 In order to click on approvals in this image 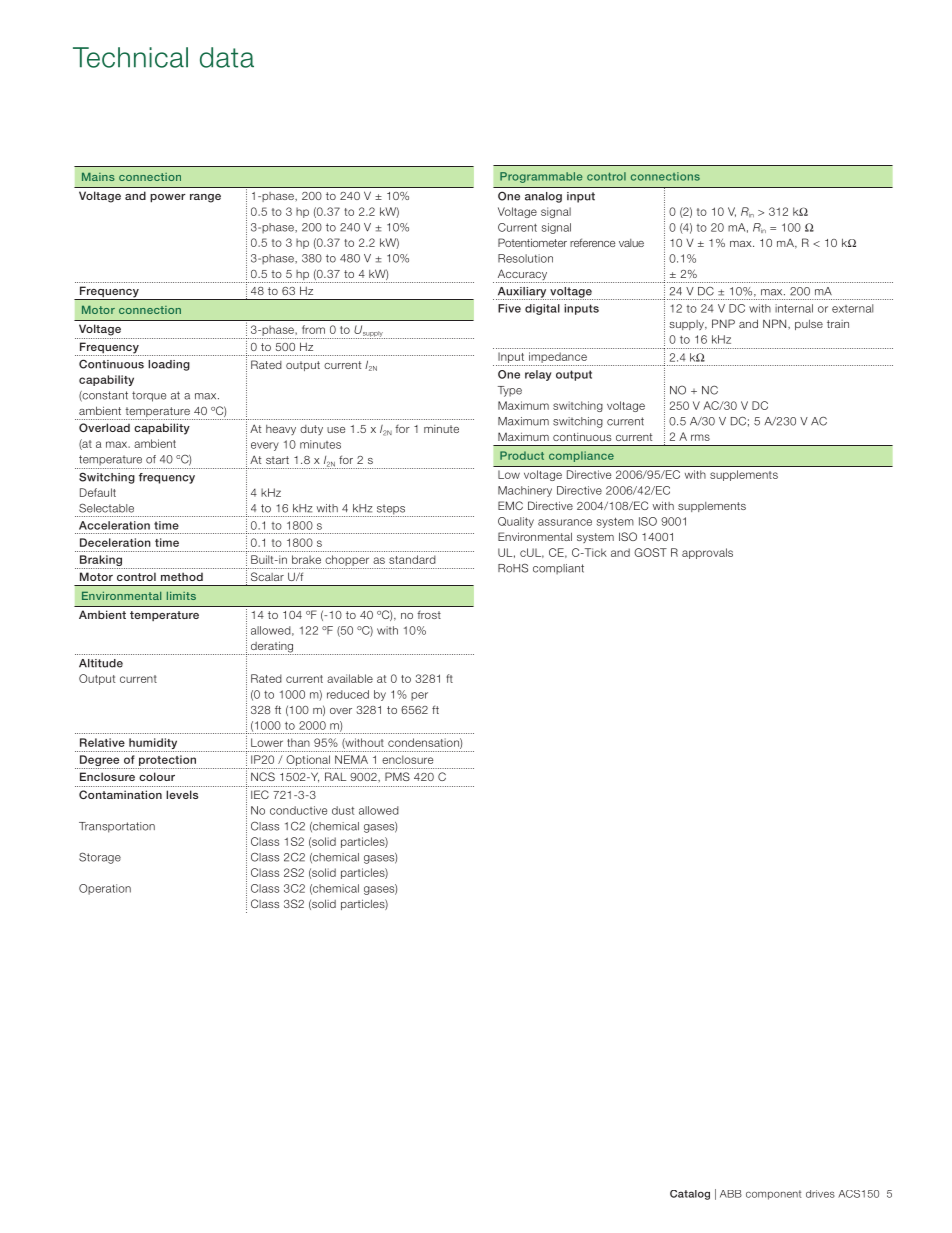, I will do `click(707, 553)`.
